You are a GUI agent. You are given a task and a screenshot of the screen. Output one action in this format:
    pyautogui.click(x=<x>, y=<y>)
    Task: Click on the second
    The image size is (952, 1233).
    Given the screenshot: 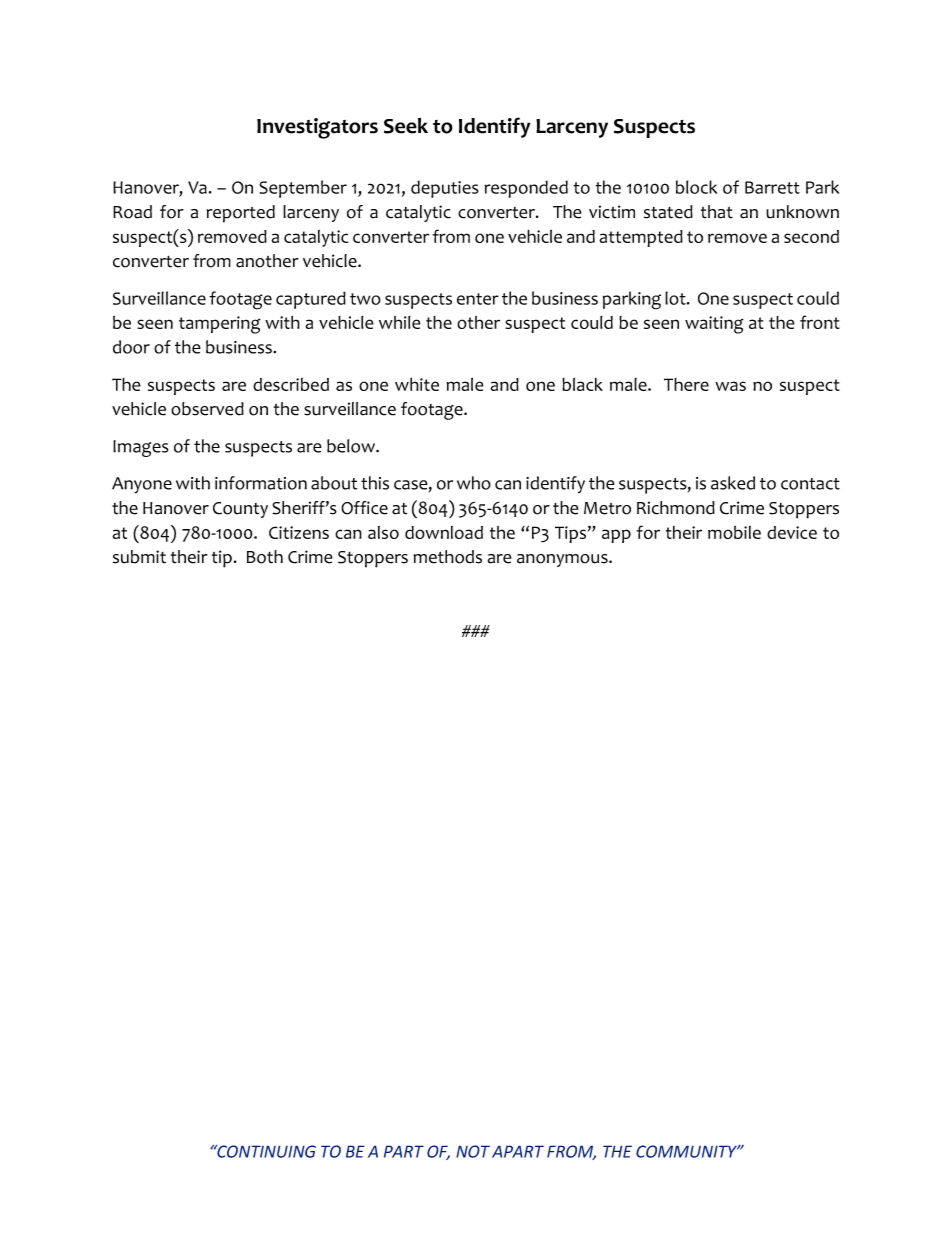 What is the action you would take?
    pyautogui.click(x=811, y=236)
